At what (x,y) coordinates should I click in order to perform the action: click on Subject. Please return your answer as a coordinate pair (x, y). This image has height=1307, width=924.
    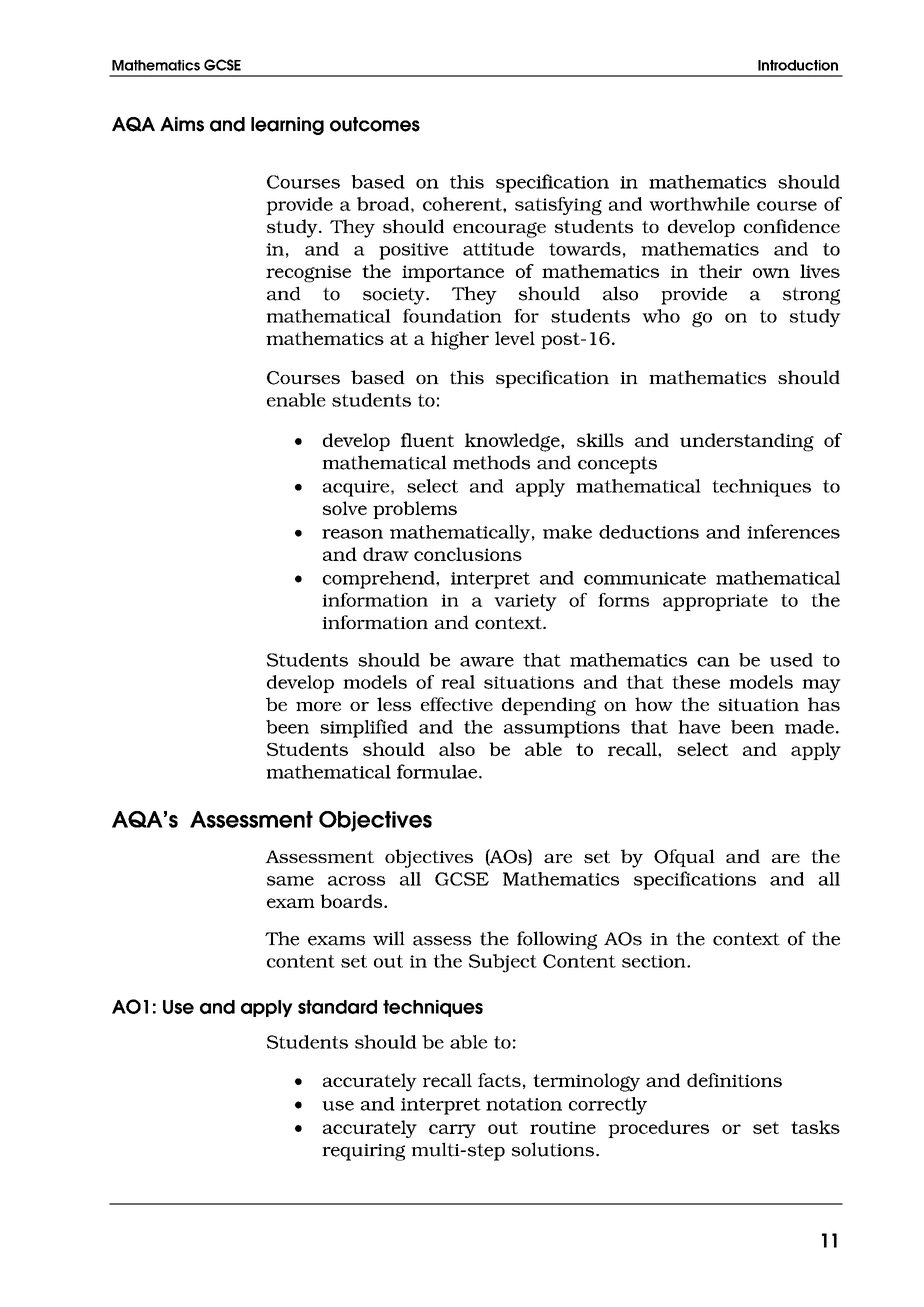
    Looking at the image, I should click on (503, 963).
